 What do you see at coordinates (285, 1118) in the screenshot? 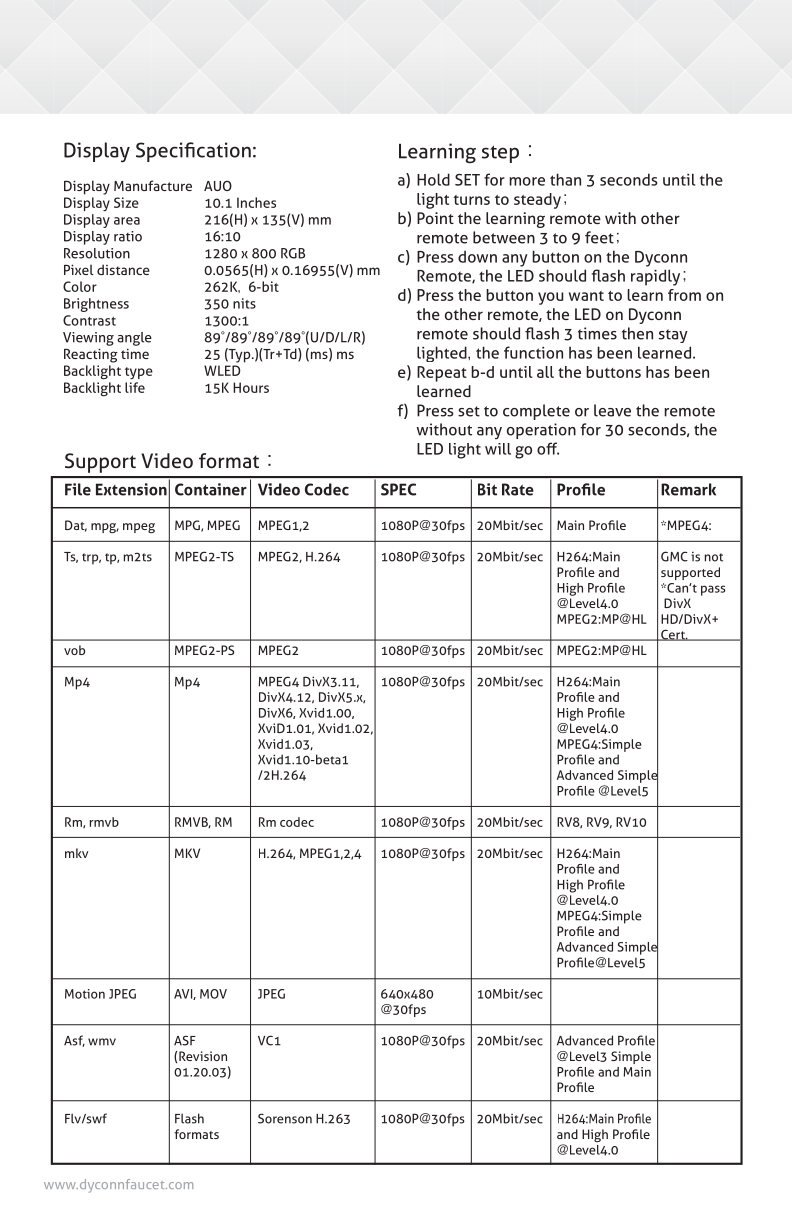
I see `Sorenson` at bounding box center [285, 1118].
